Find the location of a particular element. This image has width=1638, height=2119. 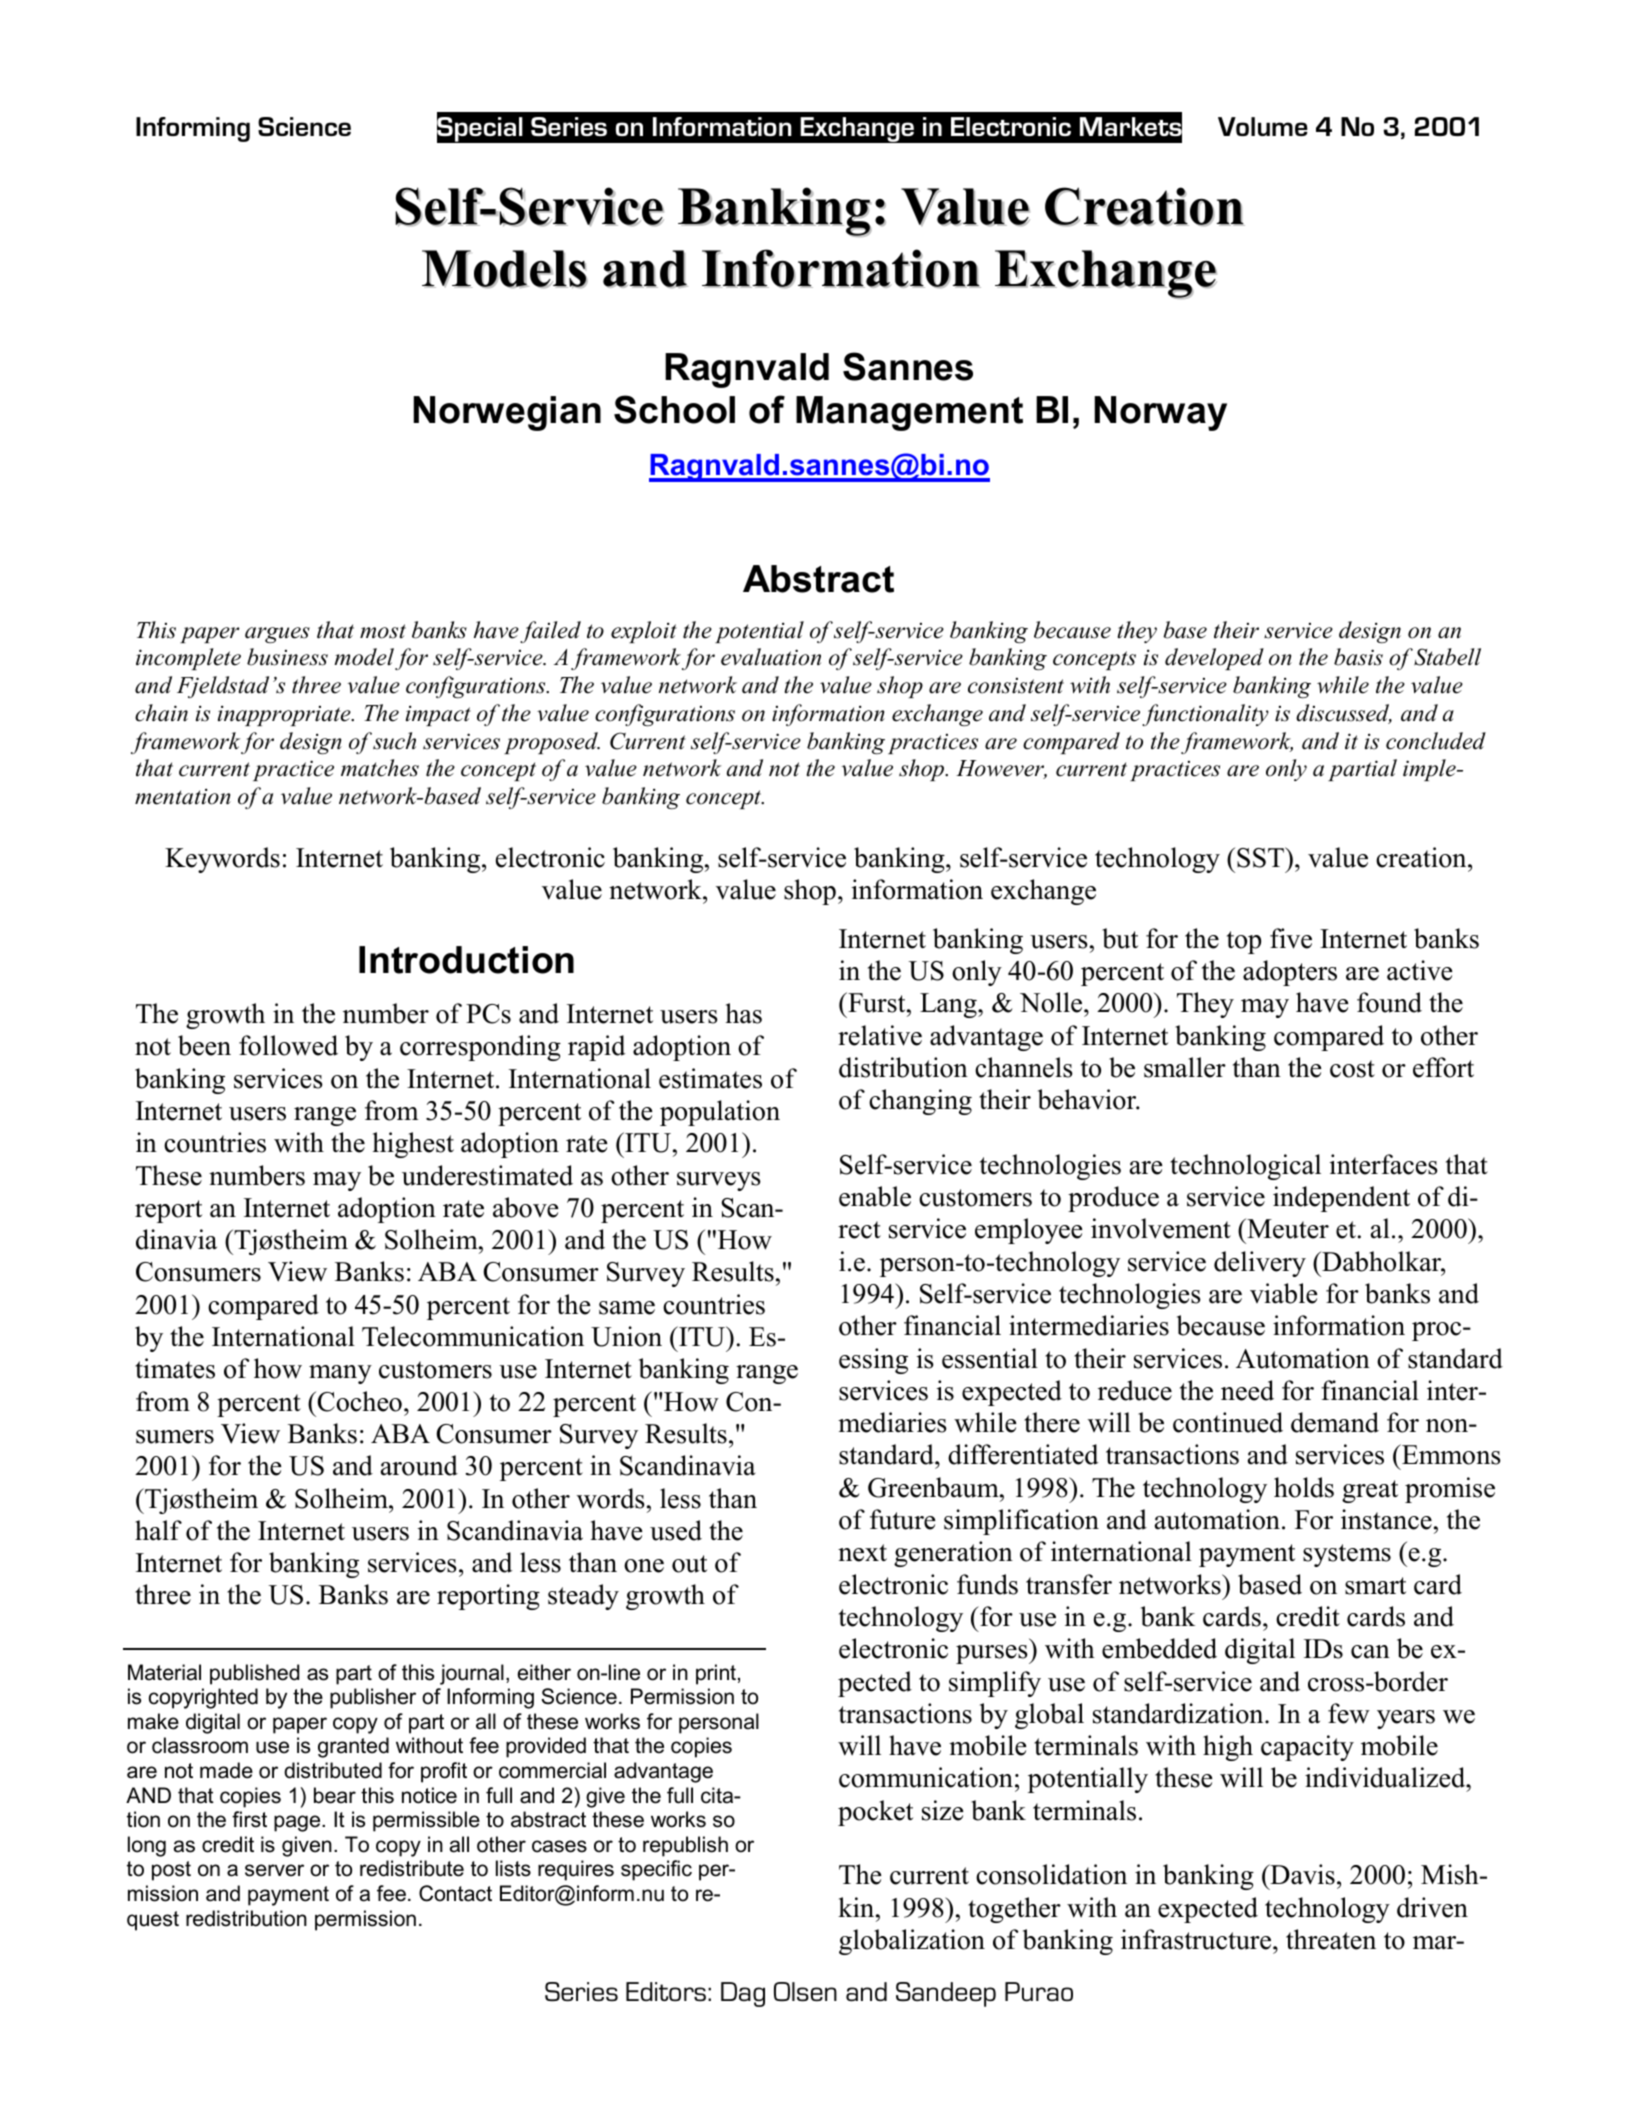

discussed is located at coordinates (1344, 714).
